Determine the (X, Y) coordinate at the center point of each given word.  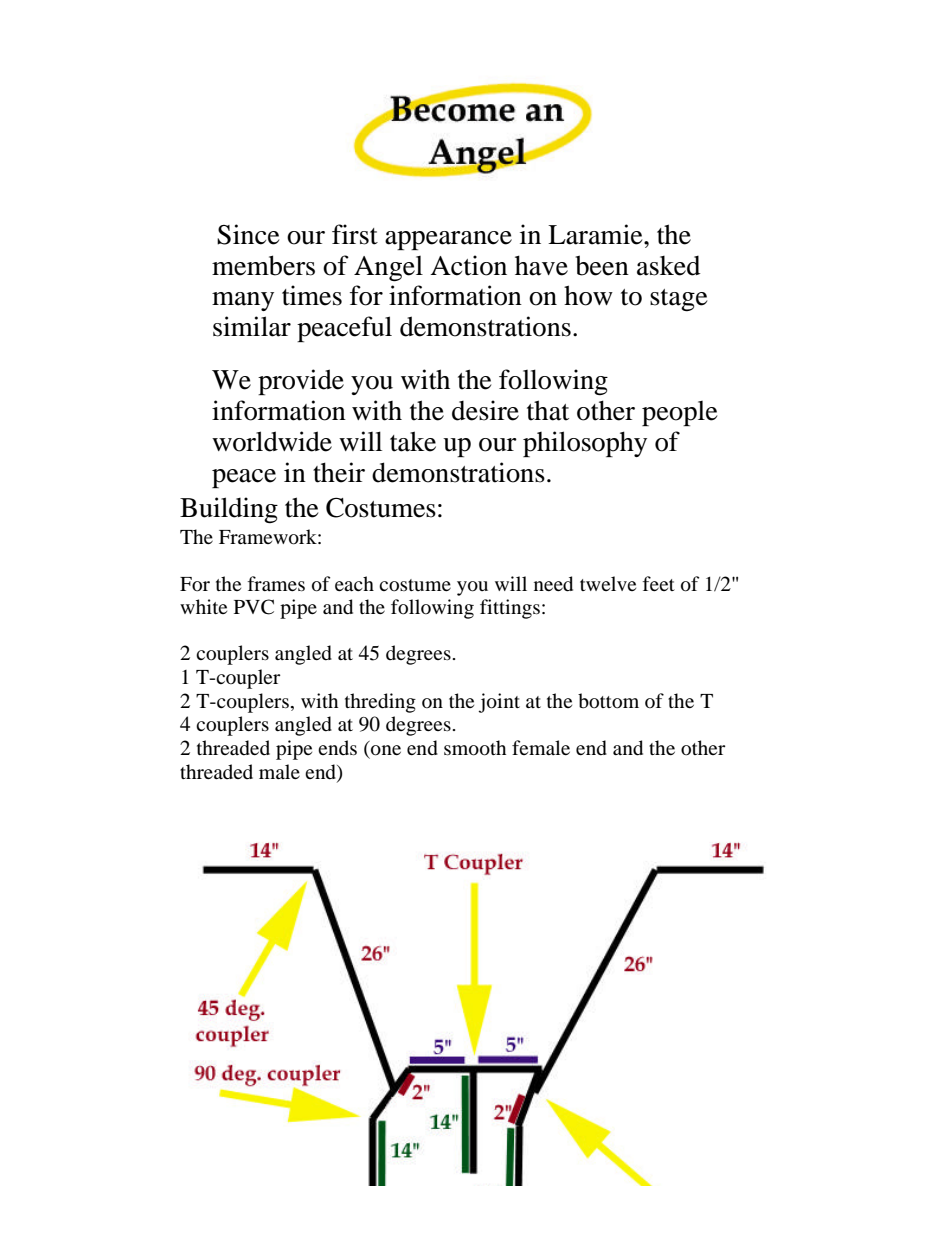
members (263, 265)
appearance (448, 240)
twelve (608, 583)
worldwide (272, 441)
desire (485, 410)
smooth (475, 748)
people (679, 413)
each (354, 583)
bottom (608, 701)
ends (337, 747)
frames (276, 583)
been (602, 265)
